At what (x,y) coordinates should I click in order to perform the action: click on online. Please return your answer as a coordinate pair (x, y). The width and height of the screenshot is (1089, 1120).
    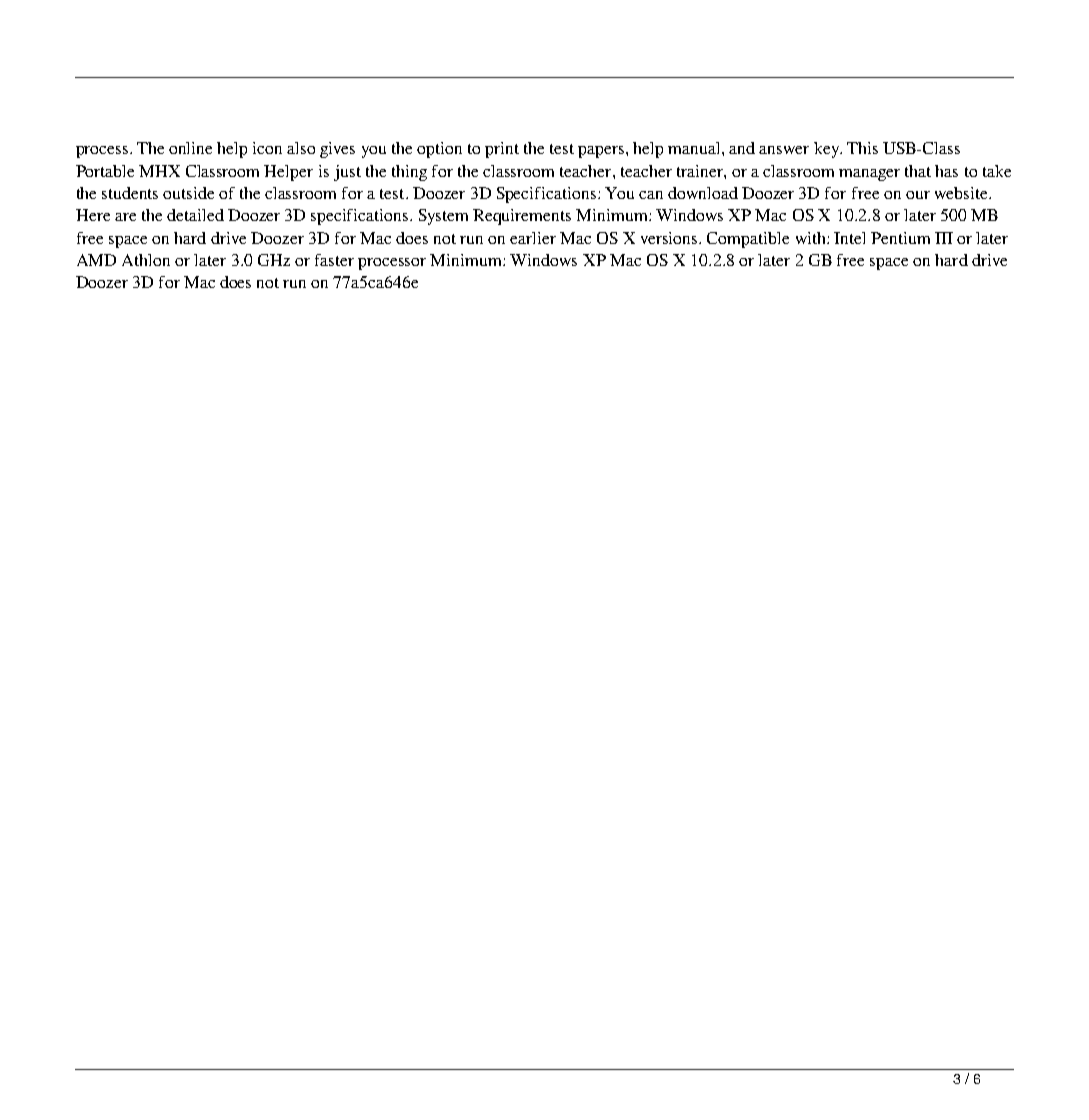
    Looking at the image, I should click on (190, 148).
